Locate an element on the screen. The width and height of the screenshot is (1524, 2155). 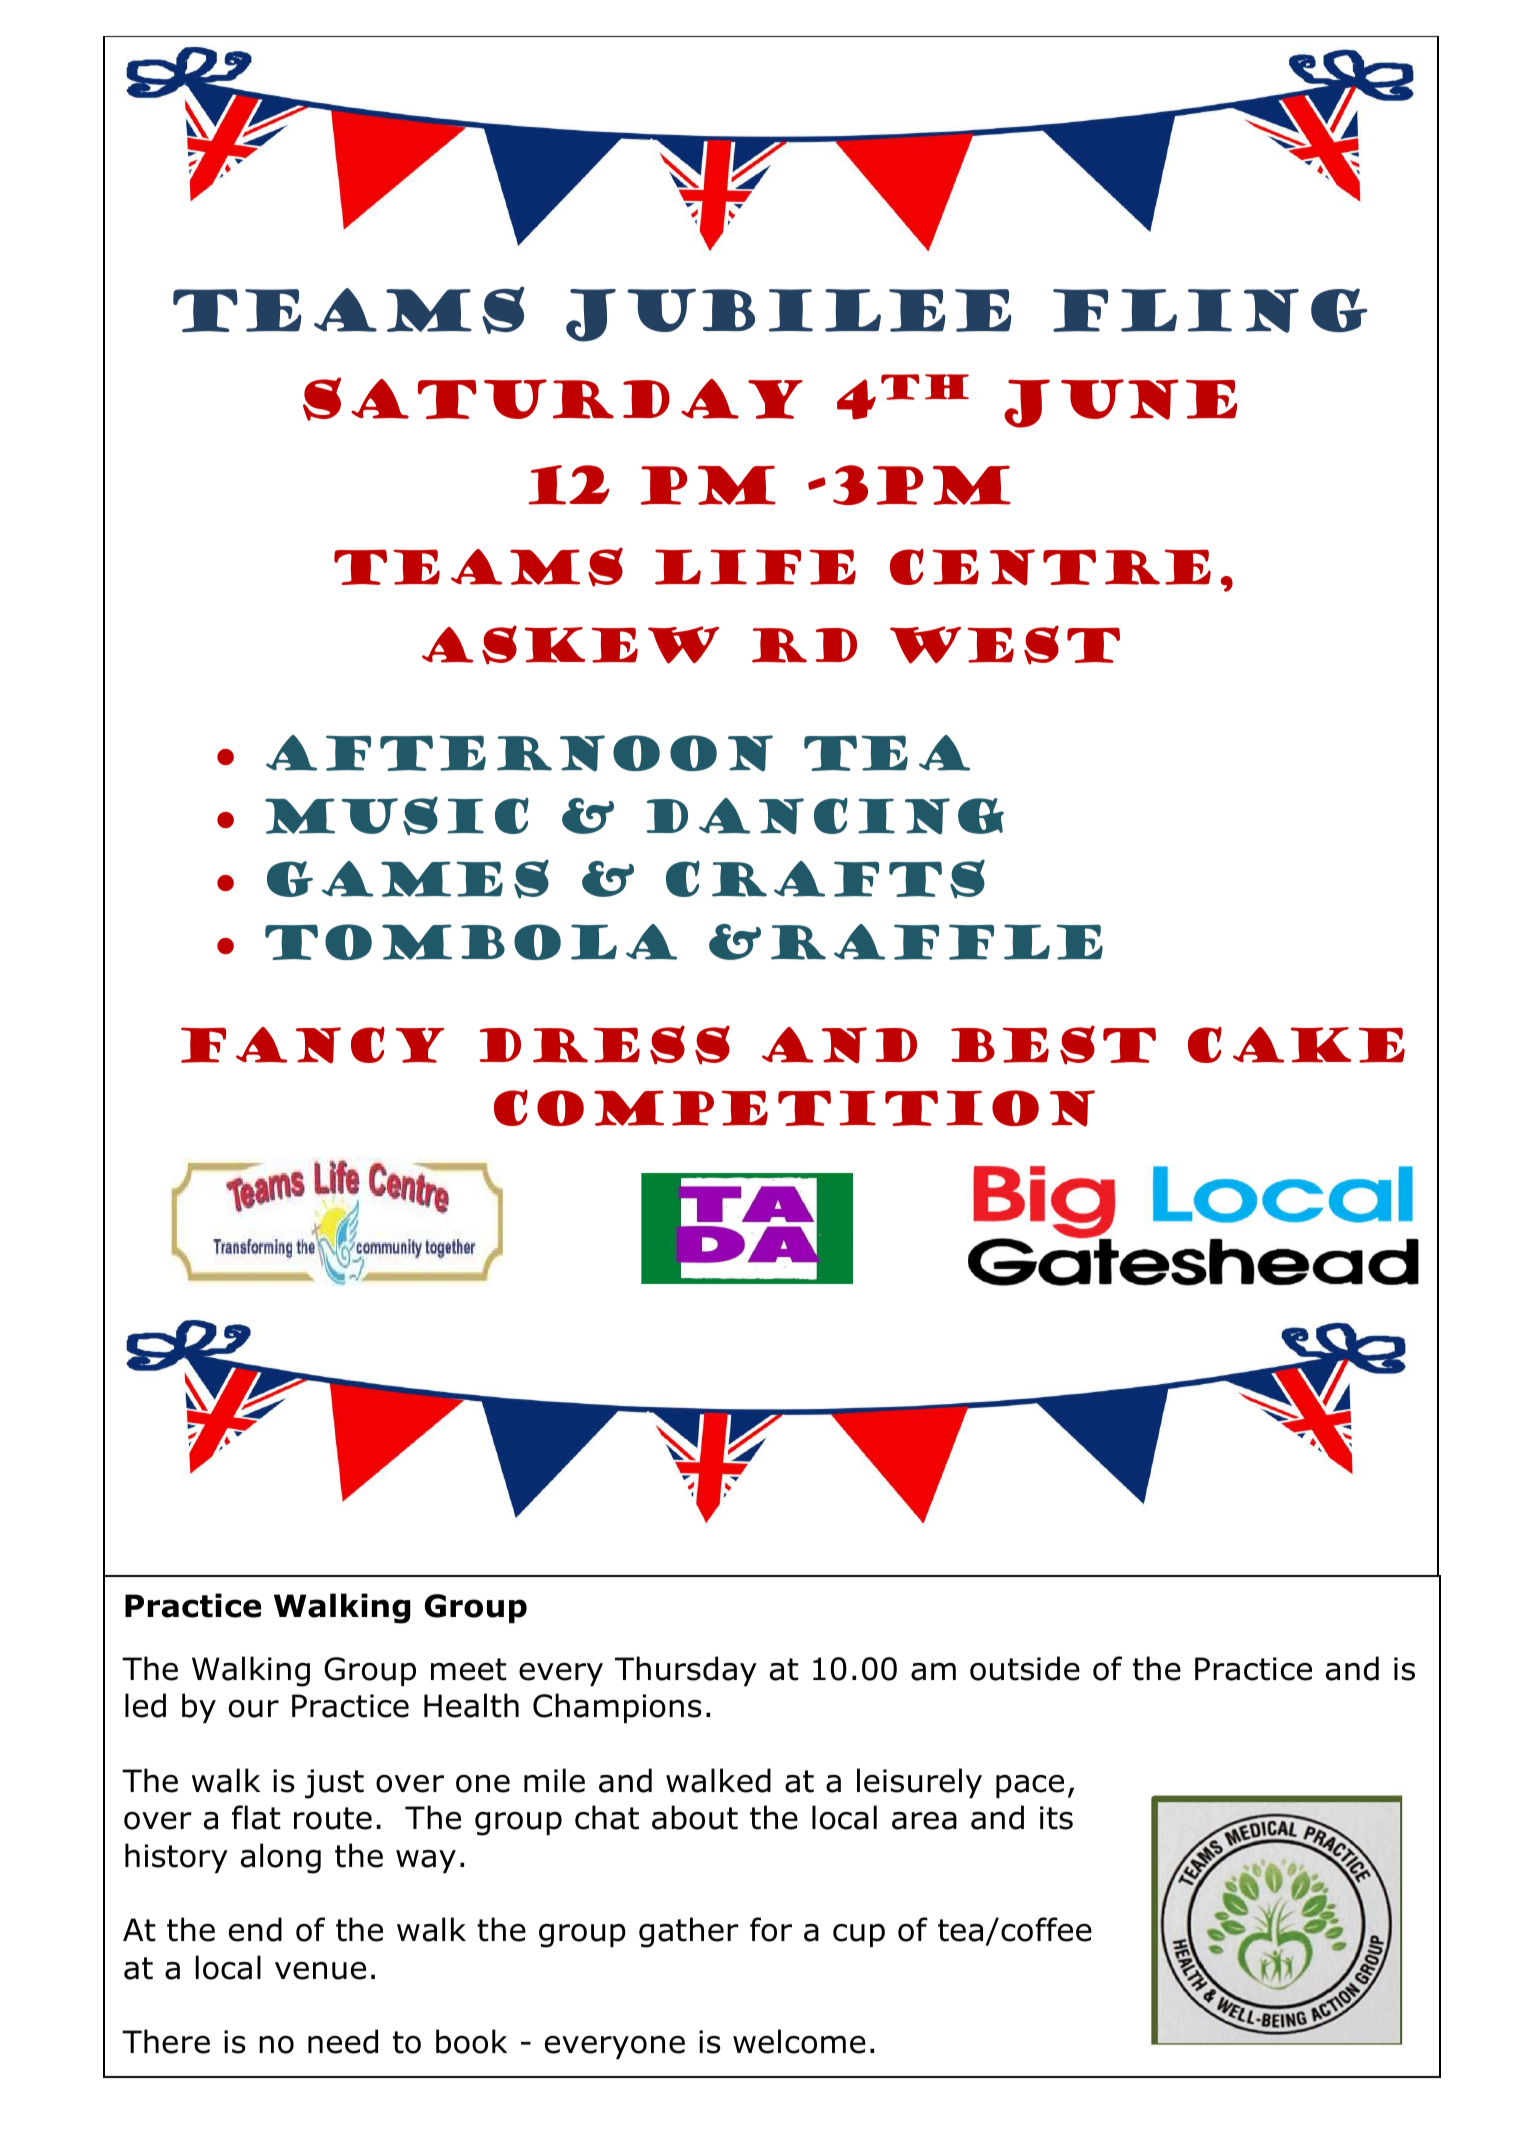
askew is located at coordinates (570, 645).
